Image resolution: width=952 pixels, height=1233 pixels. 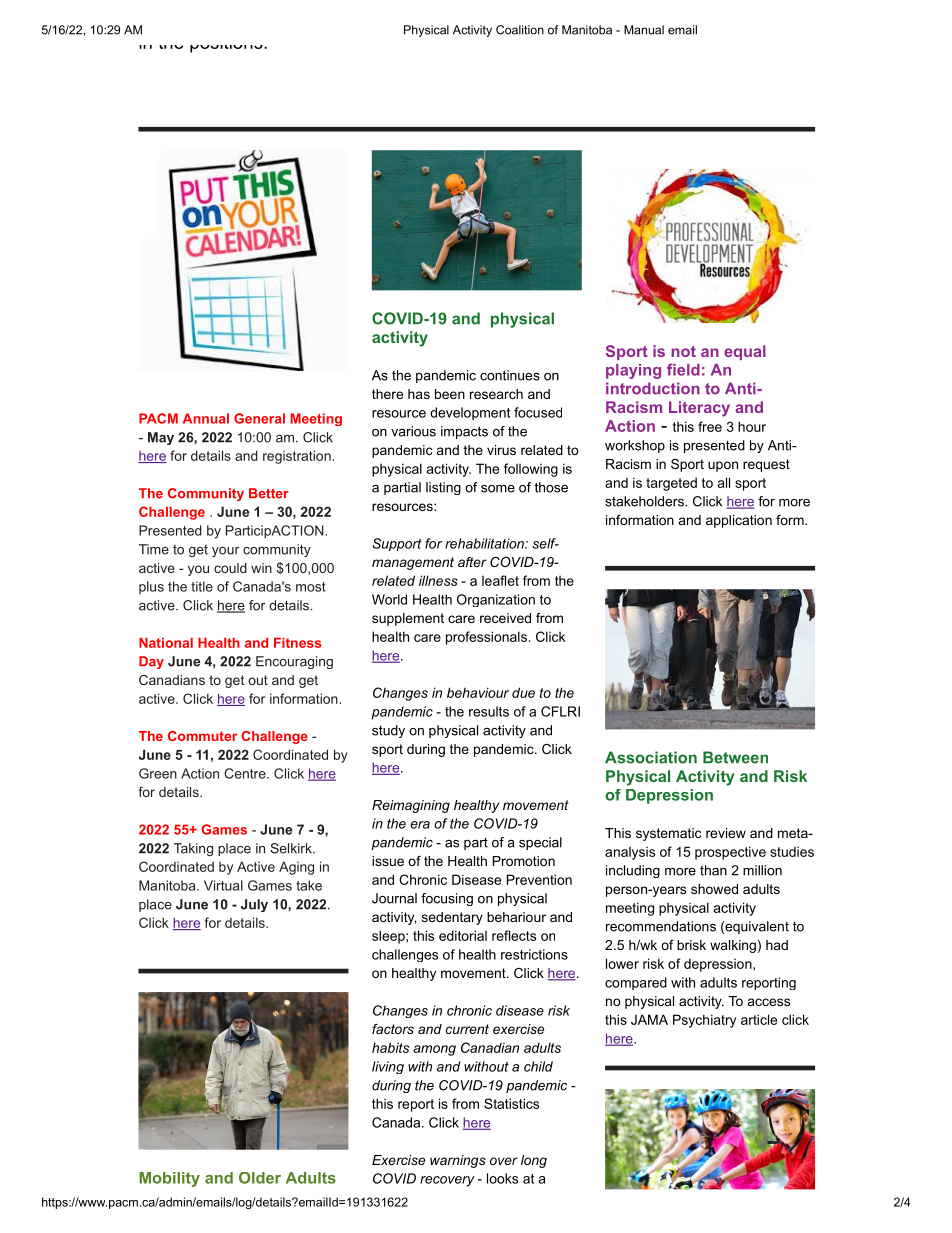 What do you see at coordinates (710, 426) in the screenshot?
I see `free` at bounding box center [710, 426].
